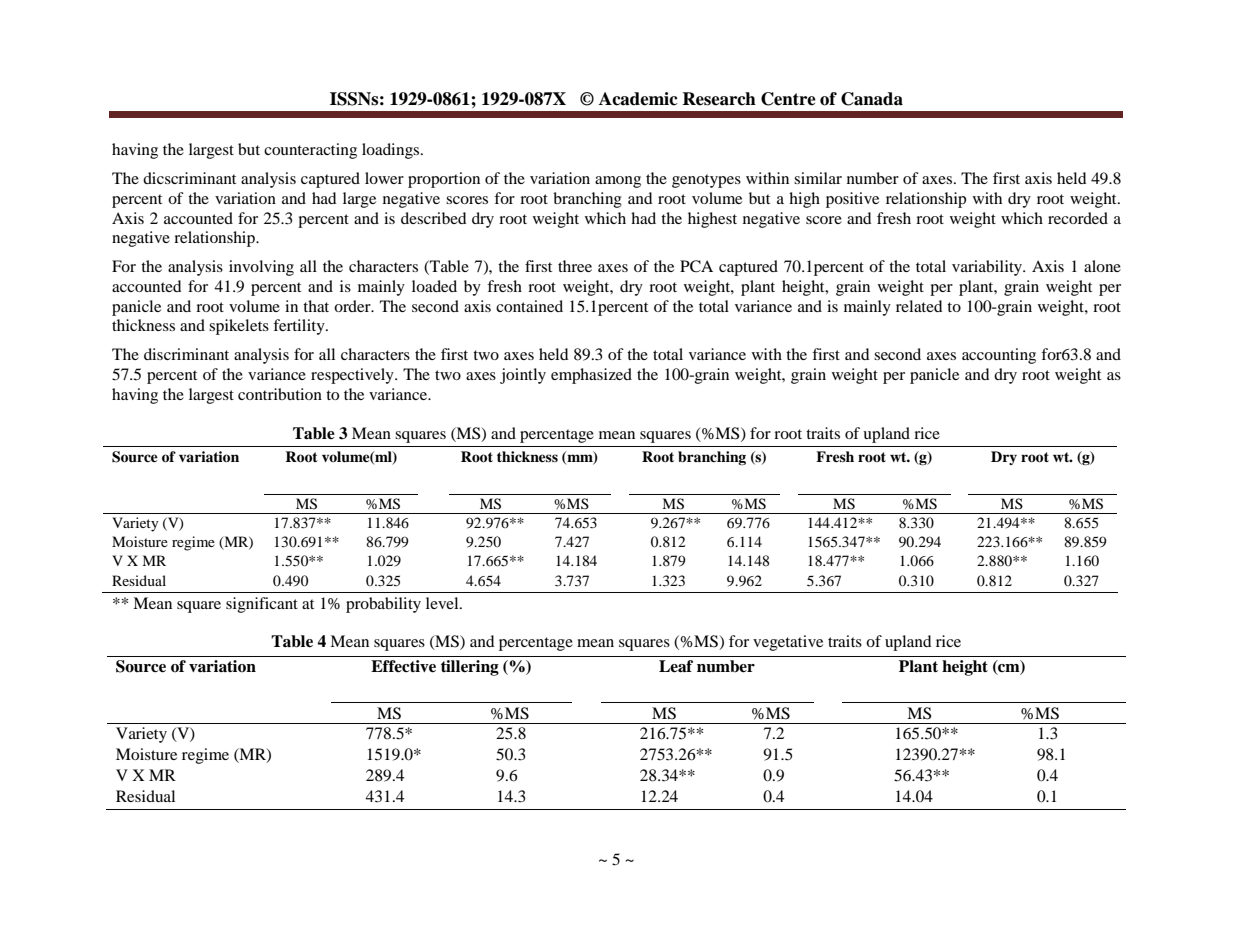 This document has height=952, width=1233. What do you see at coordinates (443, 603) in the document?
I see `level` at bounding box center [443, 603].
